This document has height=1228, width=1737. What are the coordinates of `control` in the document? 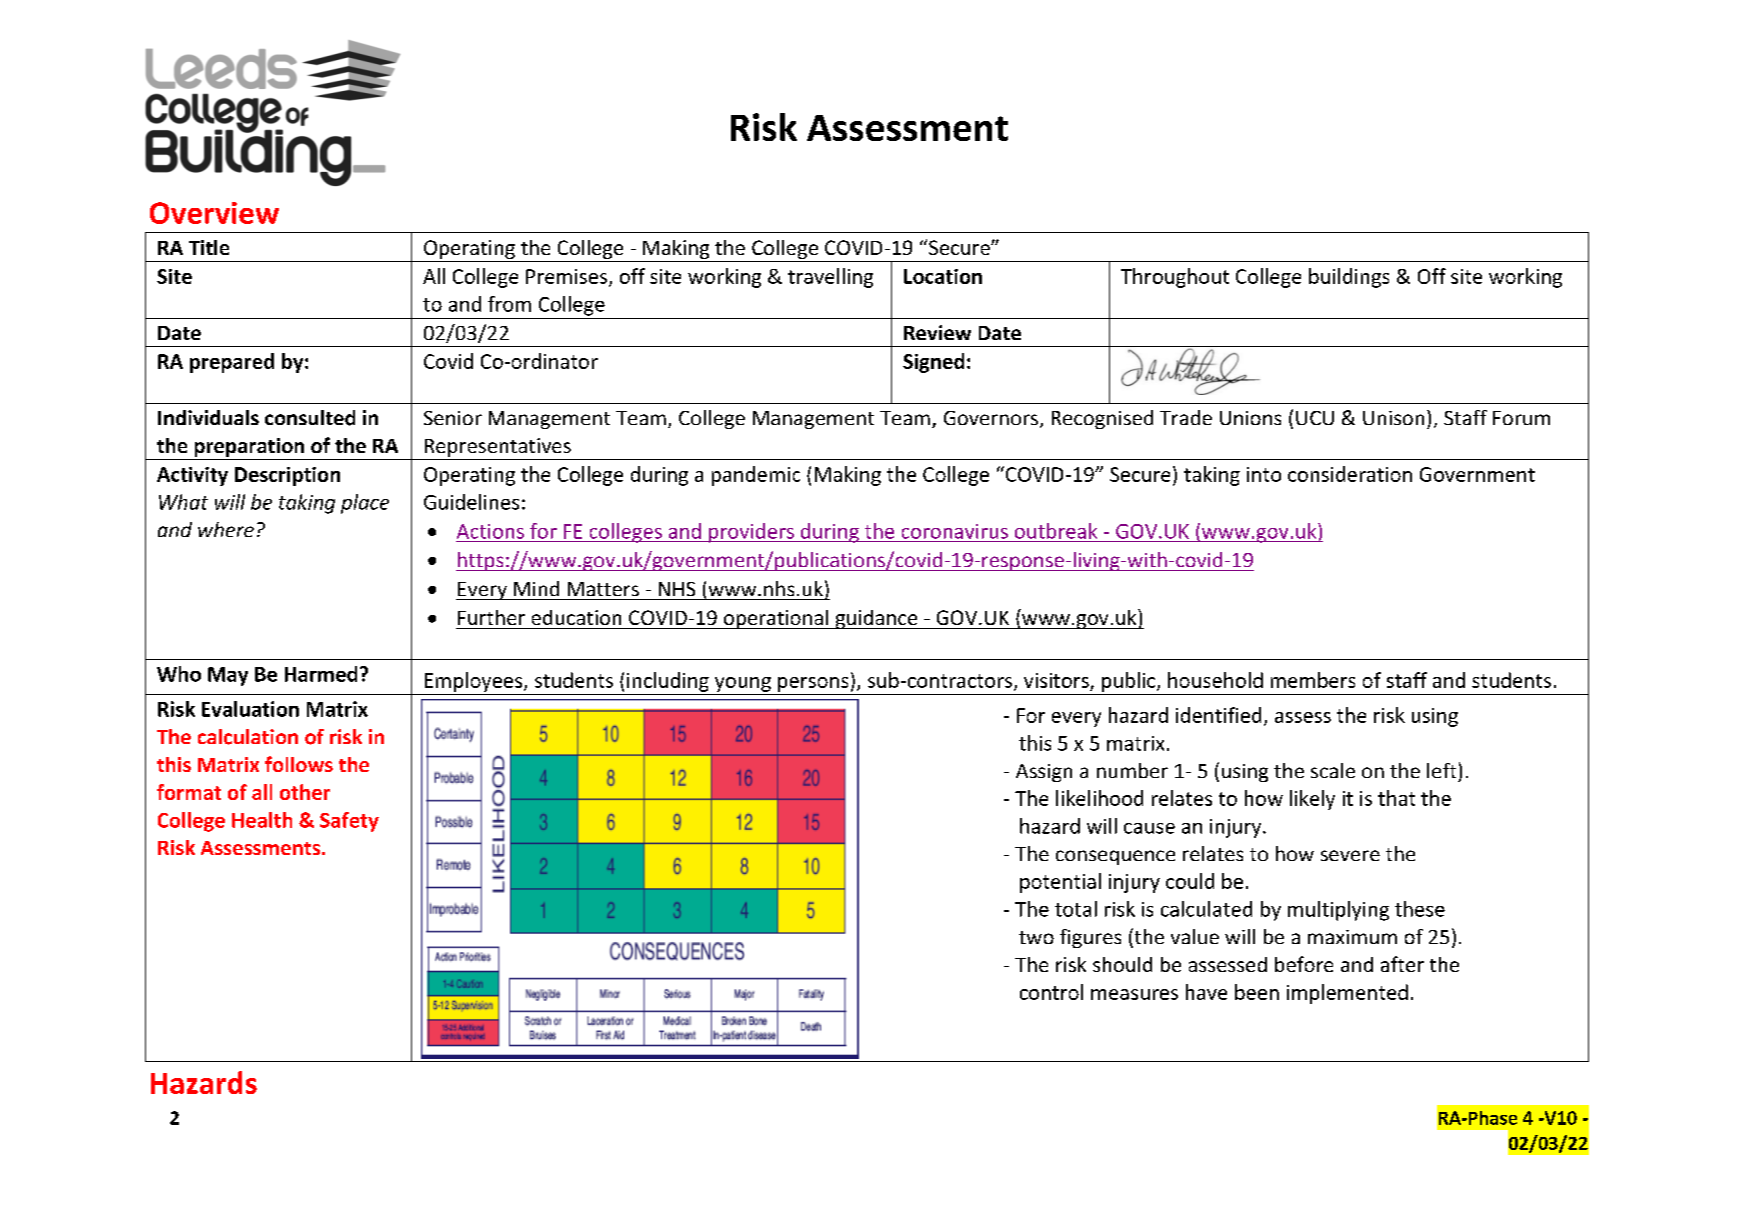 It's located at (1051, 992).
